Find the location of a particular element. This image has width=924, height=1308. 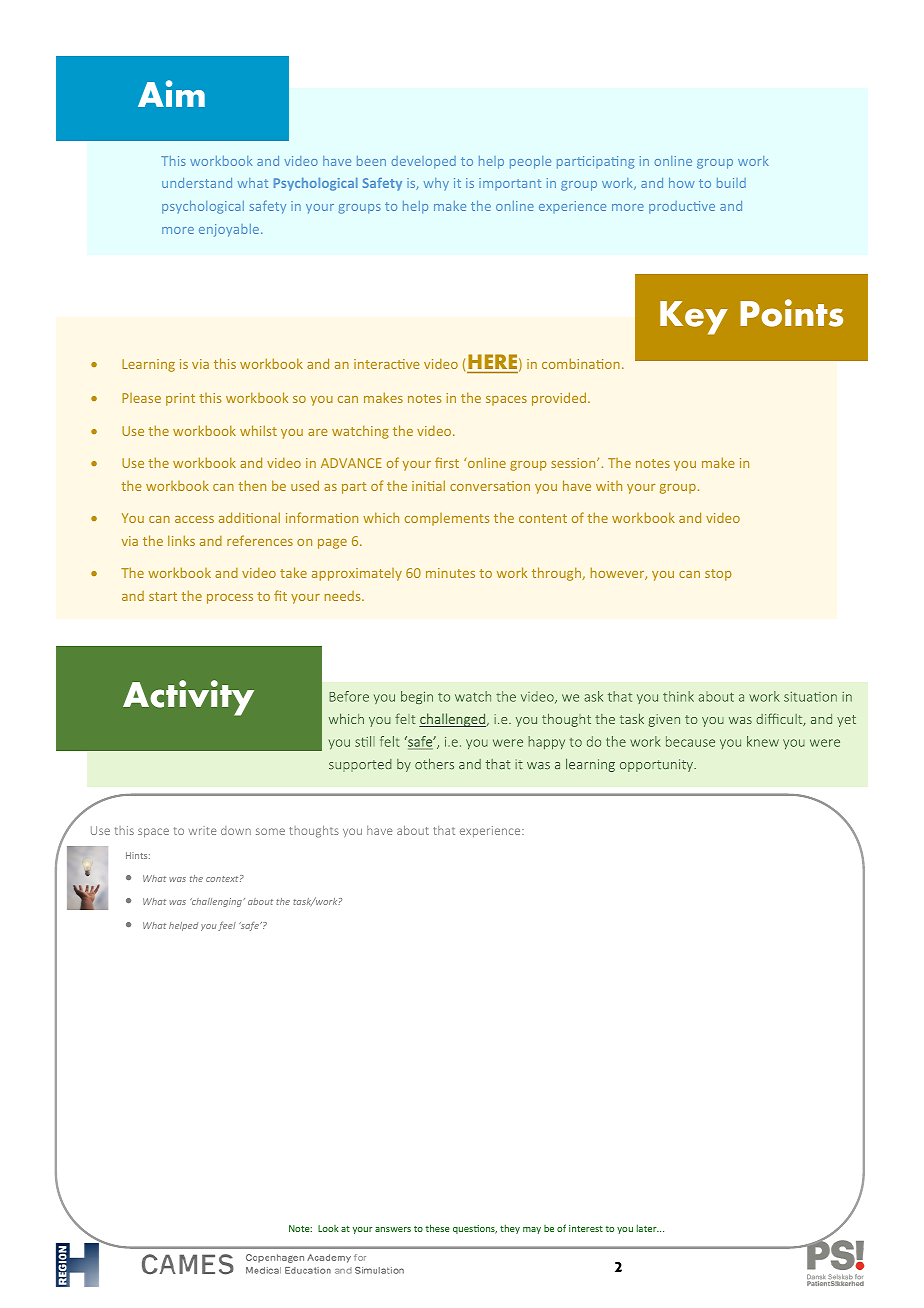

conversation is located at coordinates (490, 486).
